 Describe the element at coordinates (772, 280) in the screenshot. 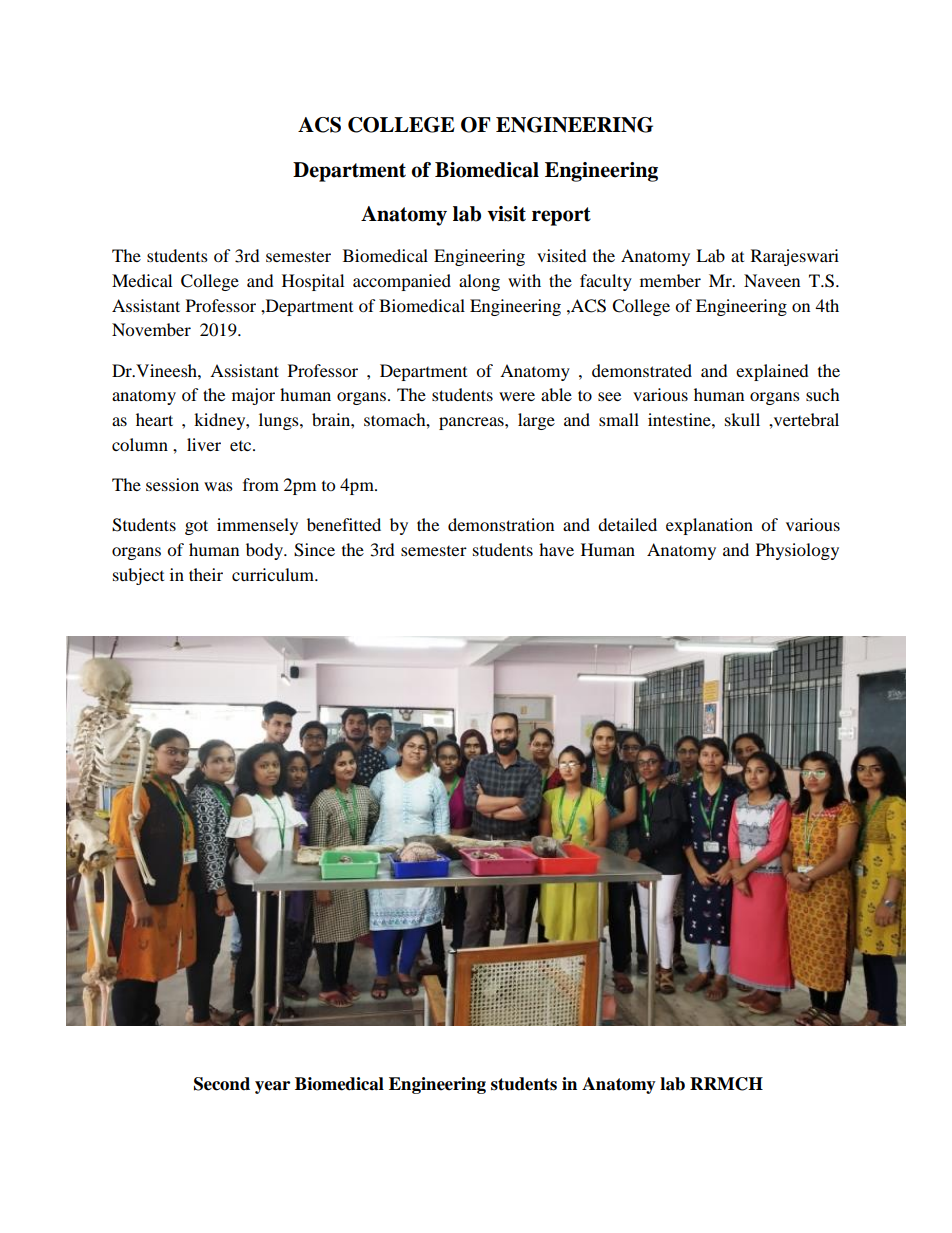

I see `Naveen` at that location.
